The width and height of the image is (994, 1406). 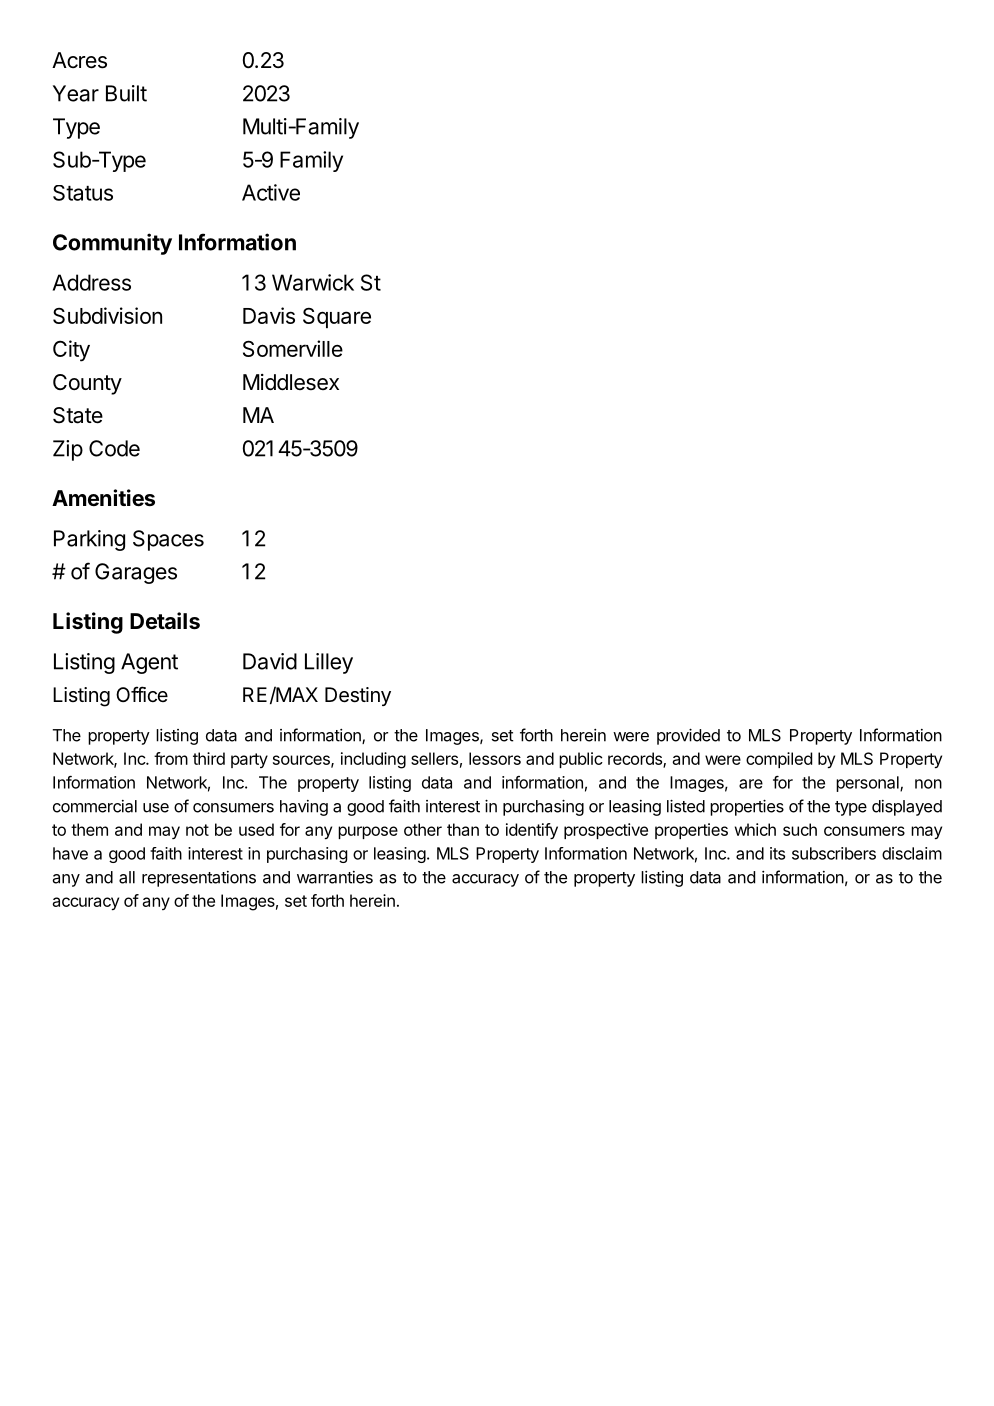 I want to click on Built, so click(x=126, y=93).
